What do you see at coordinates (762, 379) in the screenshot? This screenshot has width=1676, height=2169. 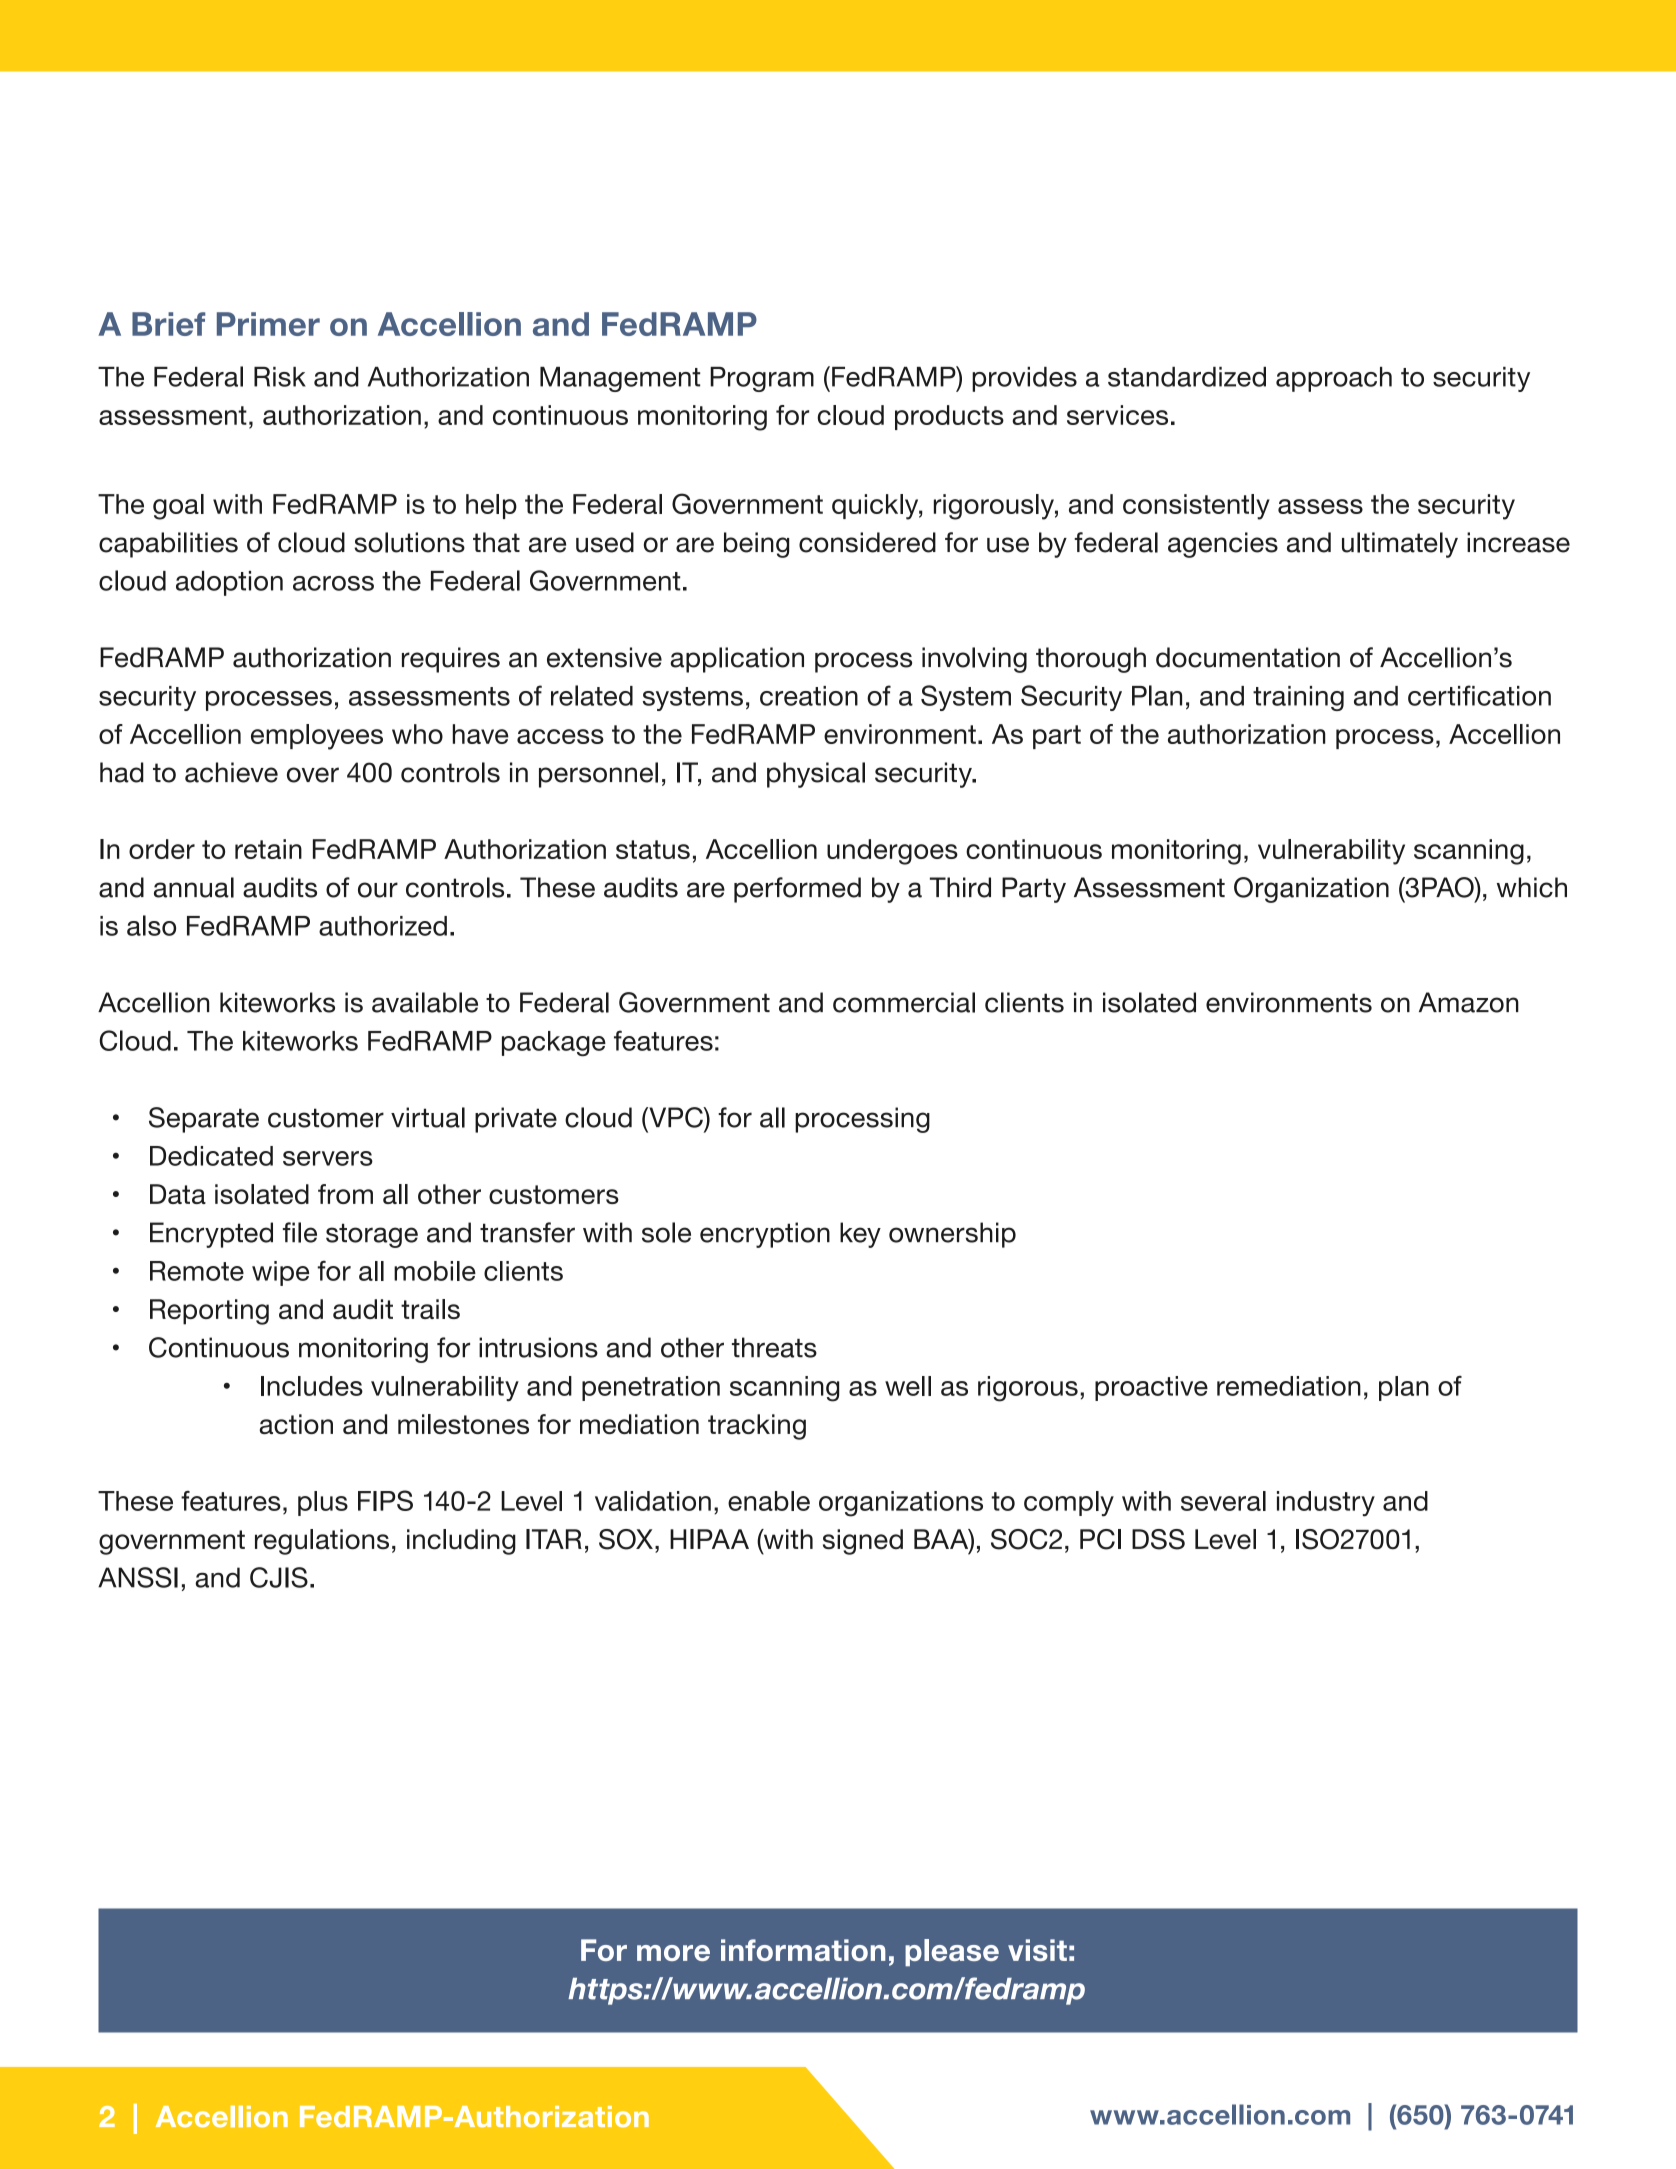 I see `Program` at bounding box center [762, 379].
